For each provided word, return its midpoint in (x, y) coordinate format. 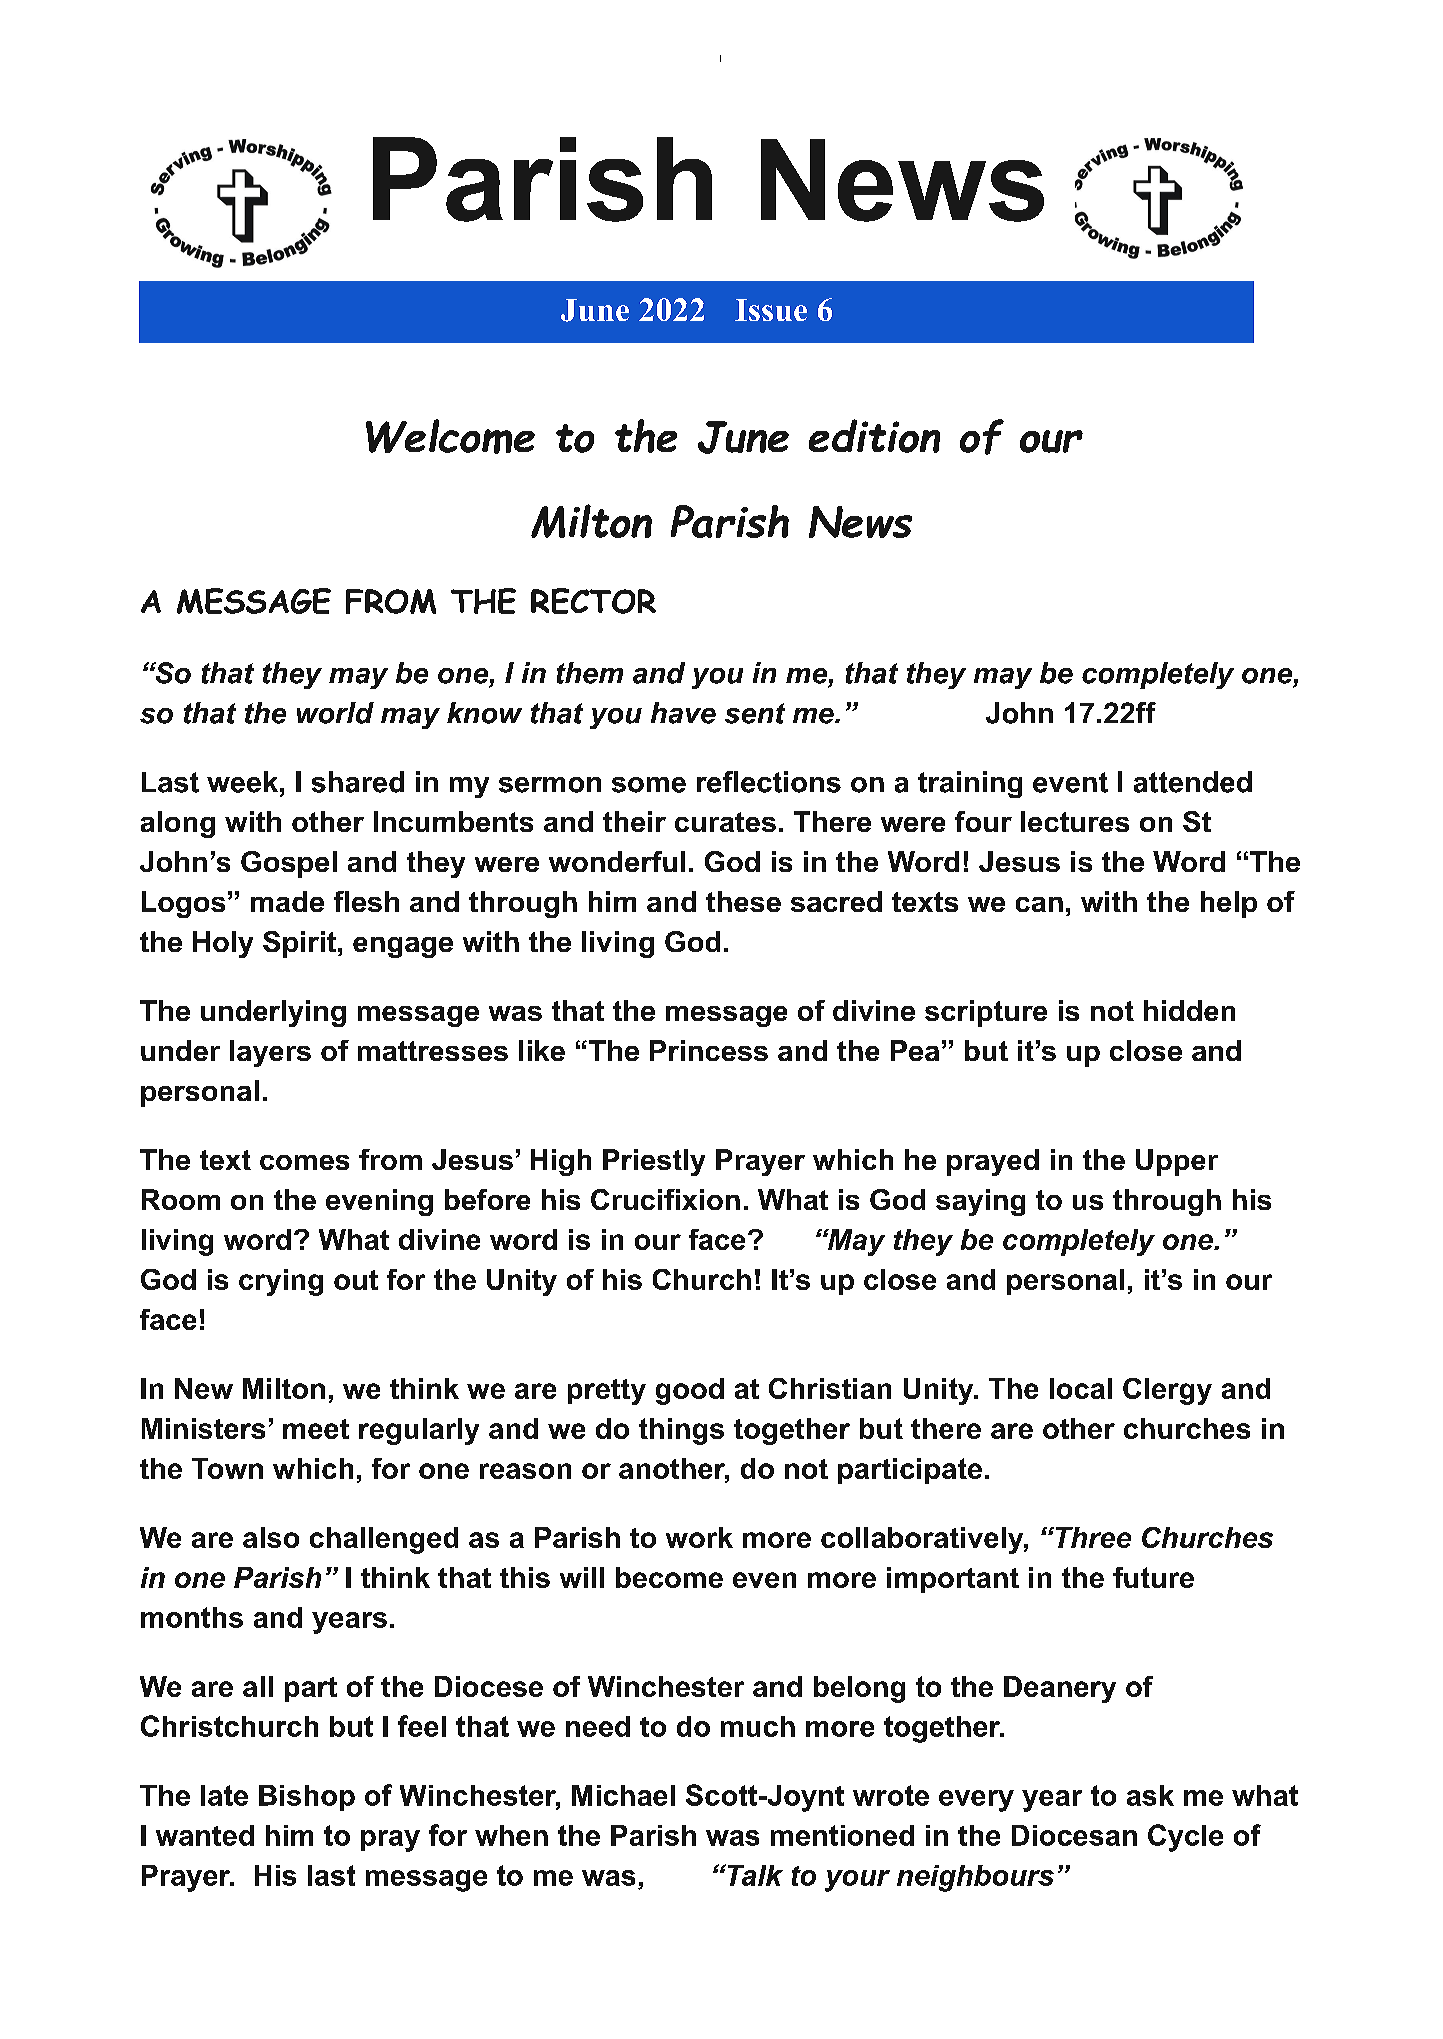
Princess (709, 1050)
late (224, 1795)
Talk (754, 1875)
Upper (1177, 1162)
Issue (771, 310)
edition (874, 436)
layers (270, 1053)
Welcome (450, 436)
